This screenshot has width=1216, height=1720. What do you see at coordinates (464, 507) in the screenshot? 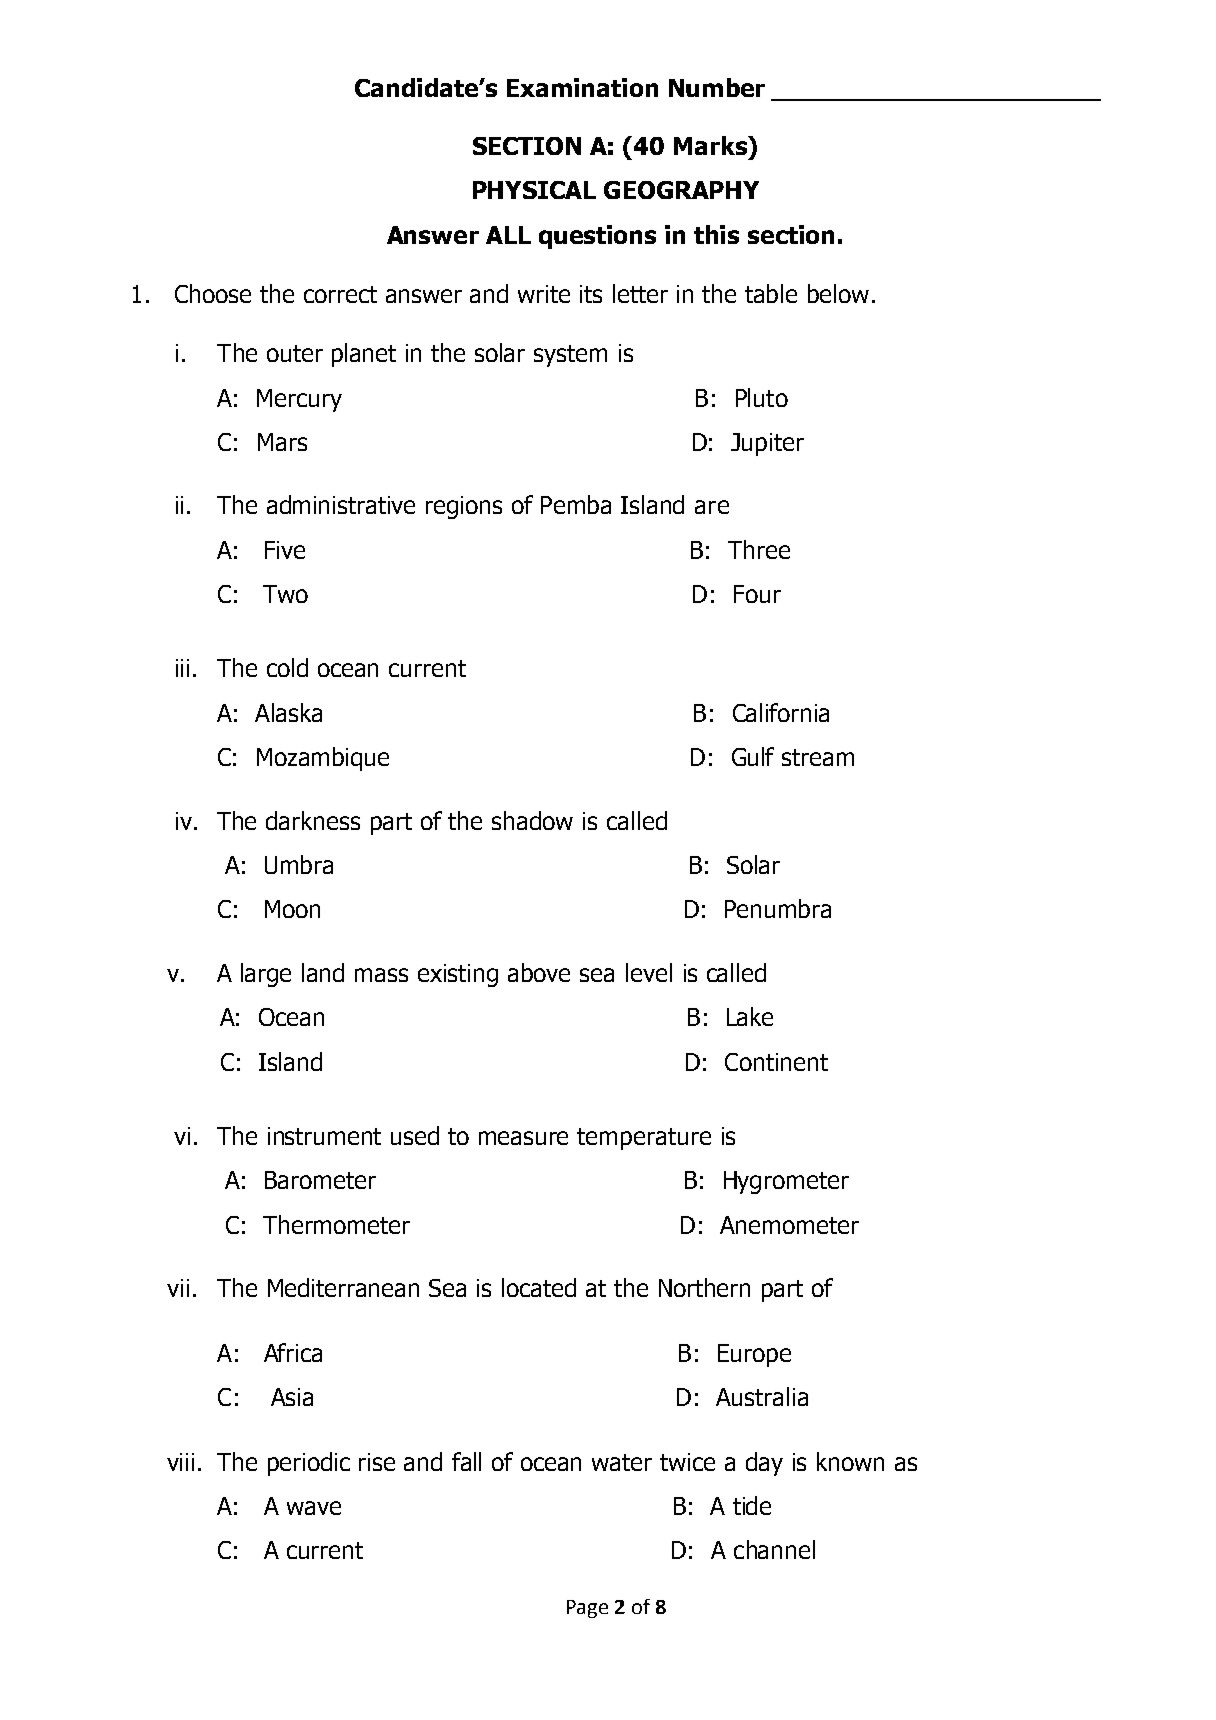
I see `regions` at bounding box center [464, 507].
